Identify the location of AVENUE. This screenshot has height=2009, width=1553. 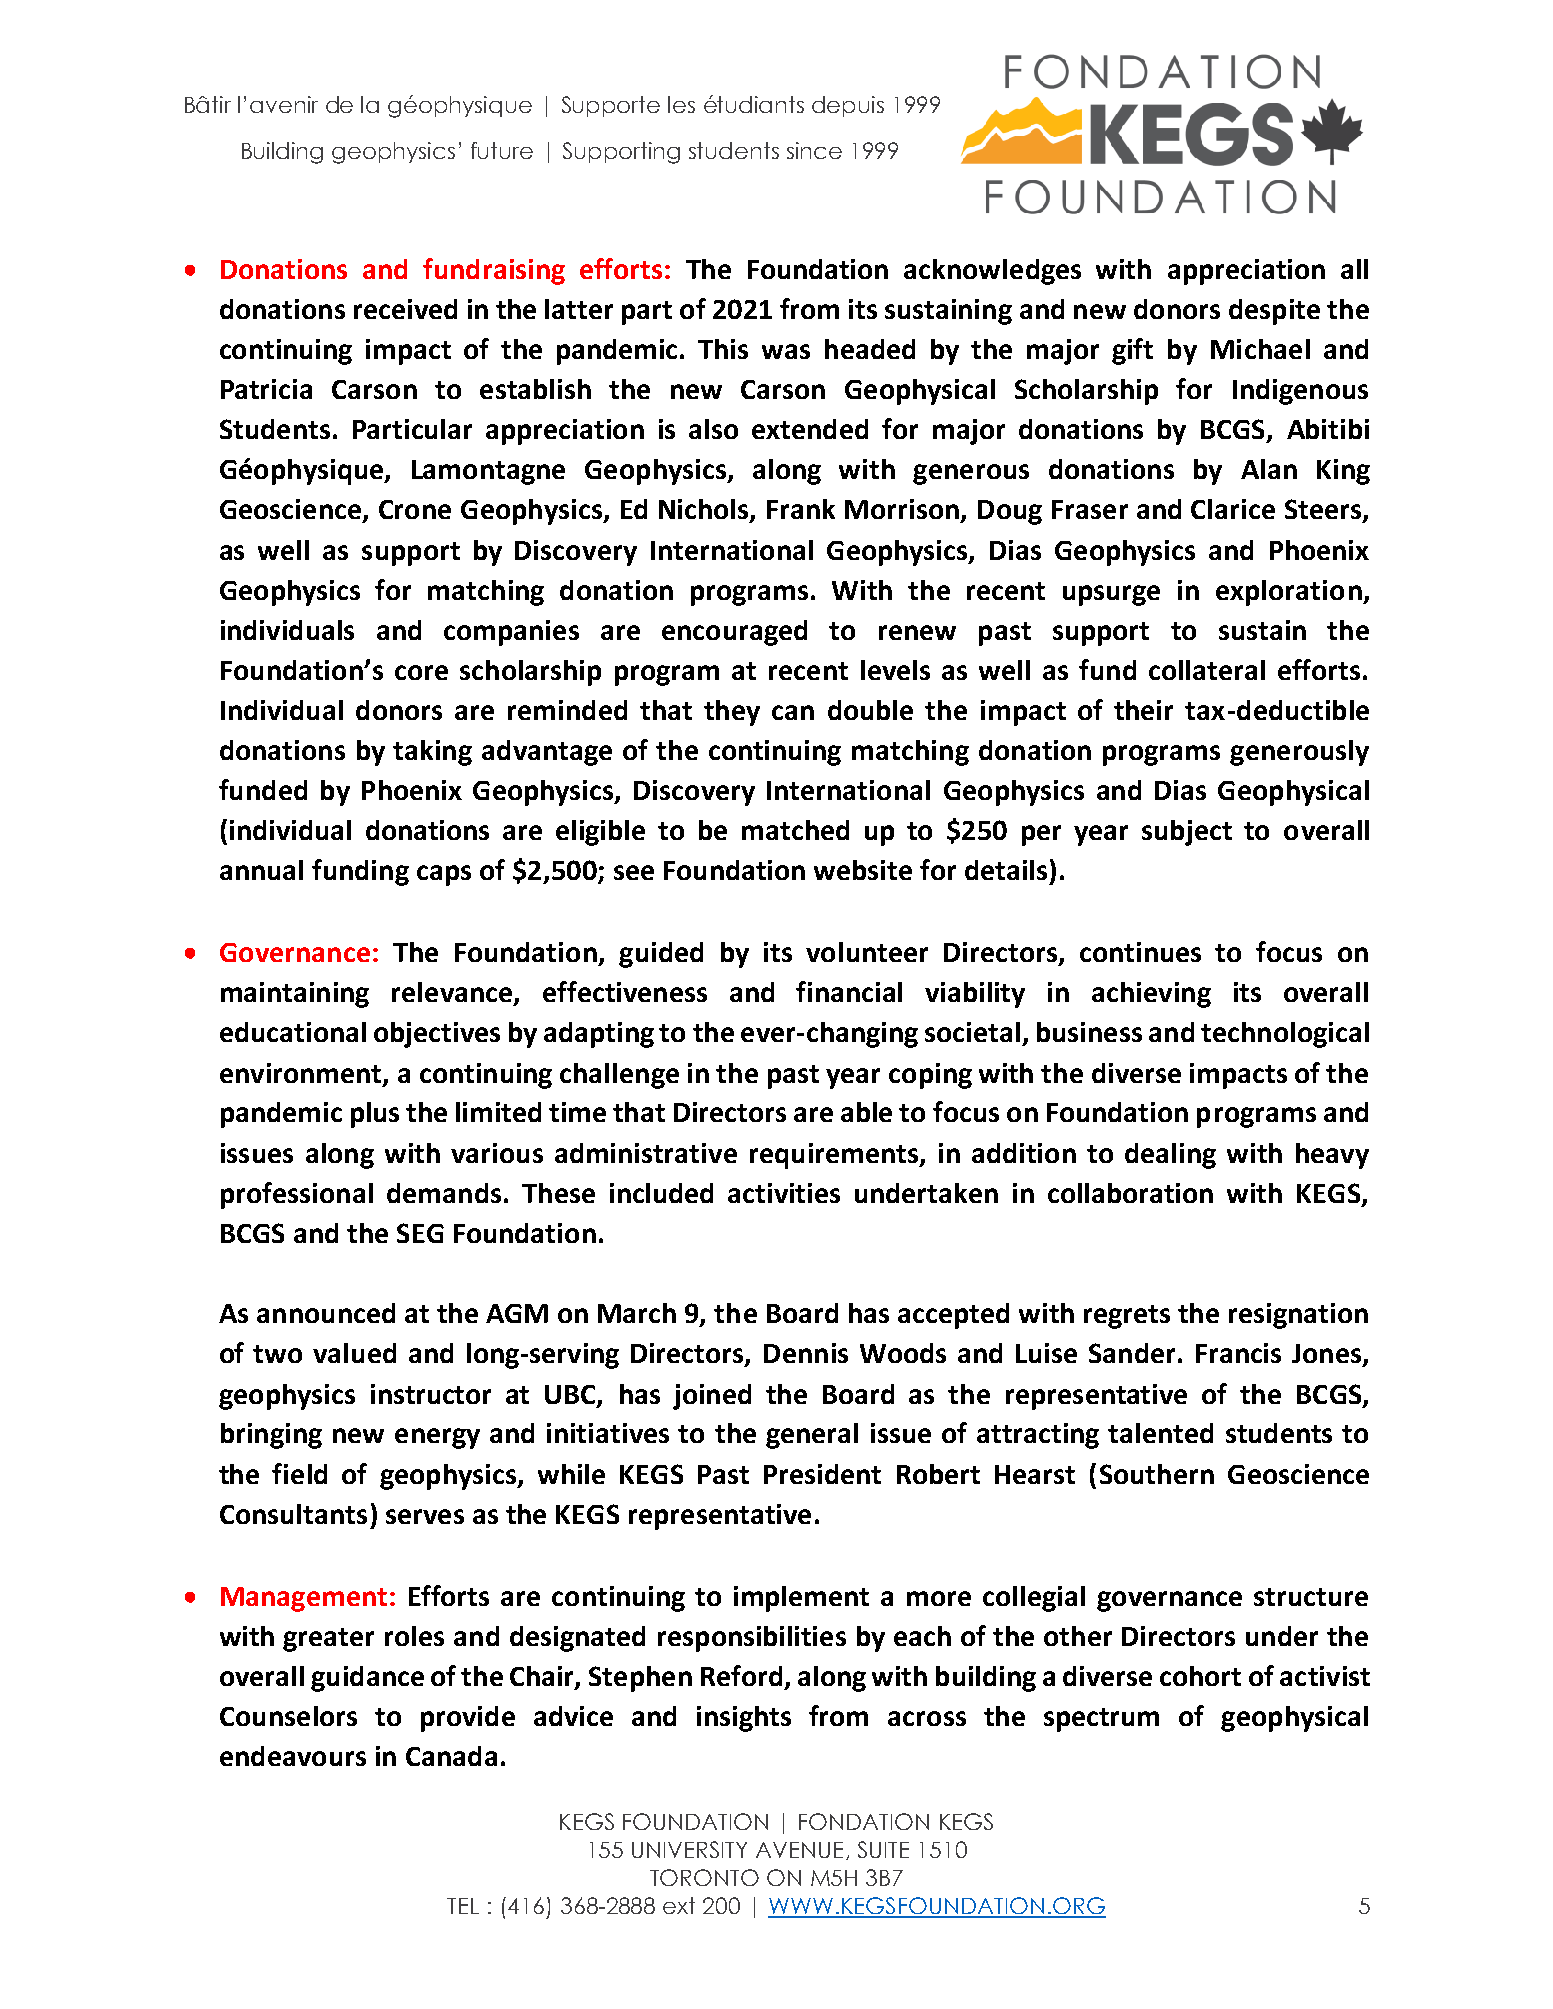
(799, 1850).
